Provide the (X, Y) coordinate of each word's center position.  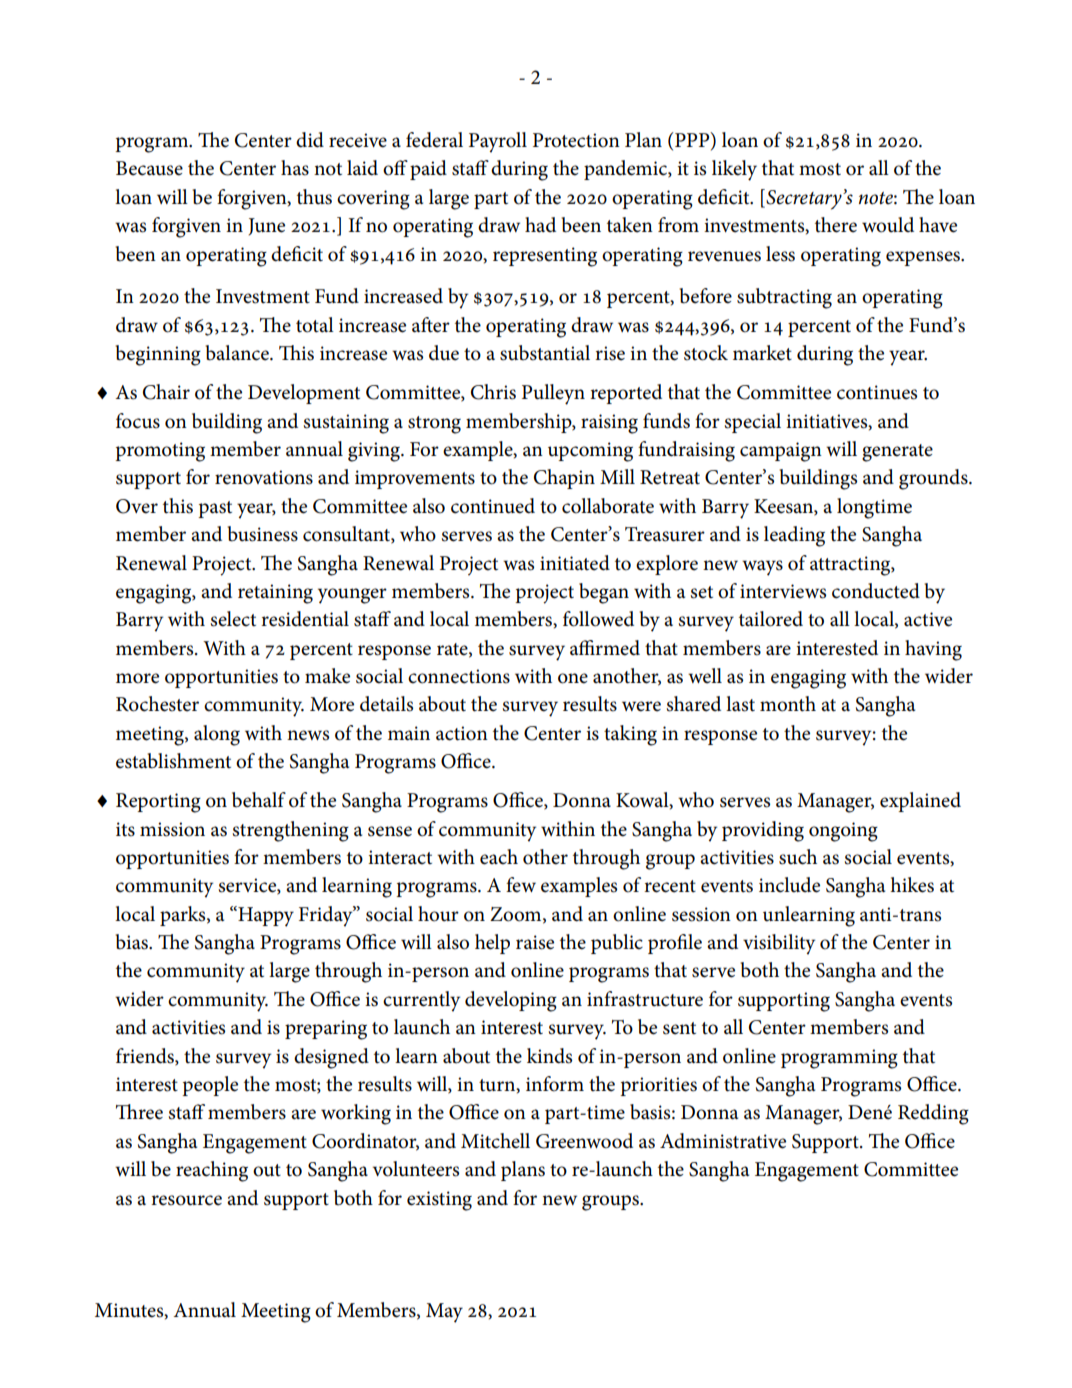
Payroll (498, 142)
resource (186, 1200)
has (295, 168)
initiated (575, 563)
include (789, 885)
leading (794, 536)
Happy (265, 916)
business (263, 534)
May (444, 1313)
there (836, 225)
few (521, 885)
